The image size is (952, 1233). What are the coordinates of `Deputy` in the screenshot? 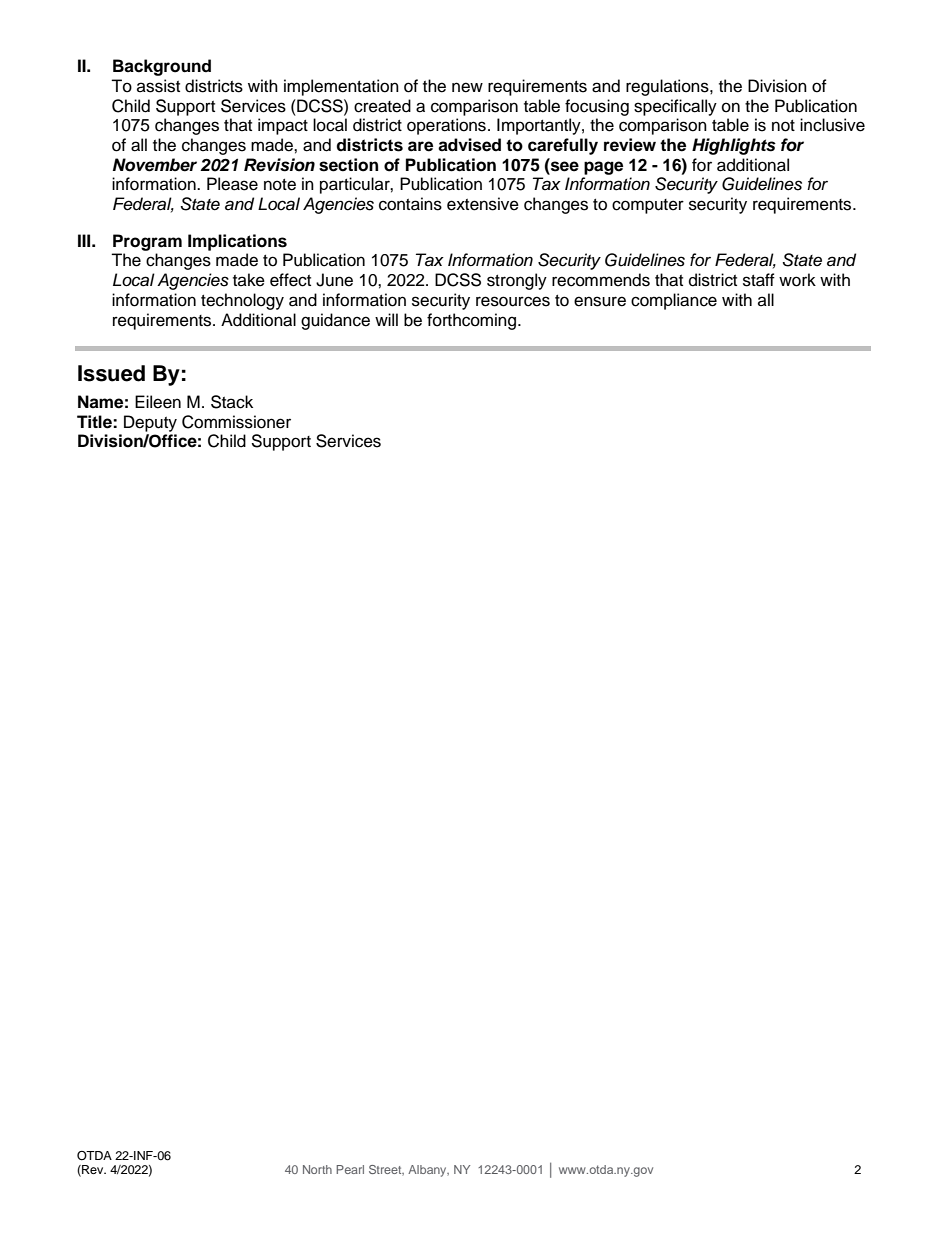 It's located at (150, 423).
